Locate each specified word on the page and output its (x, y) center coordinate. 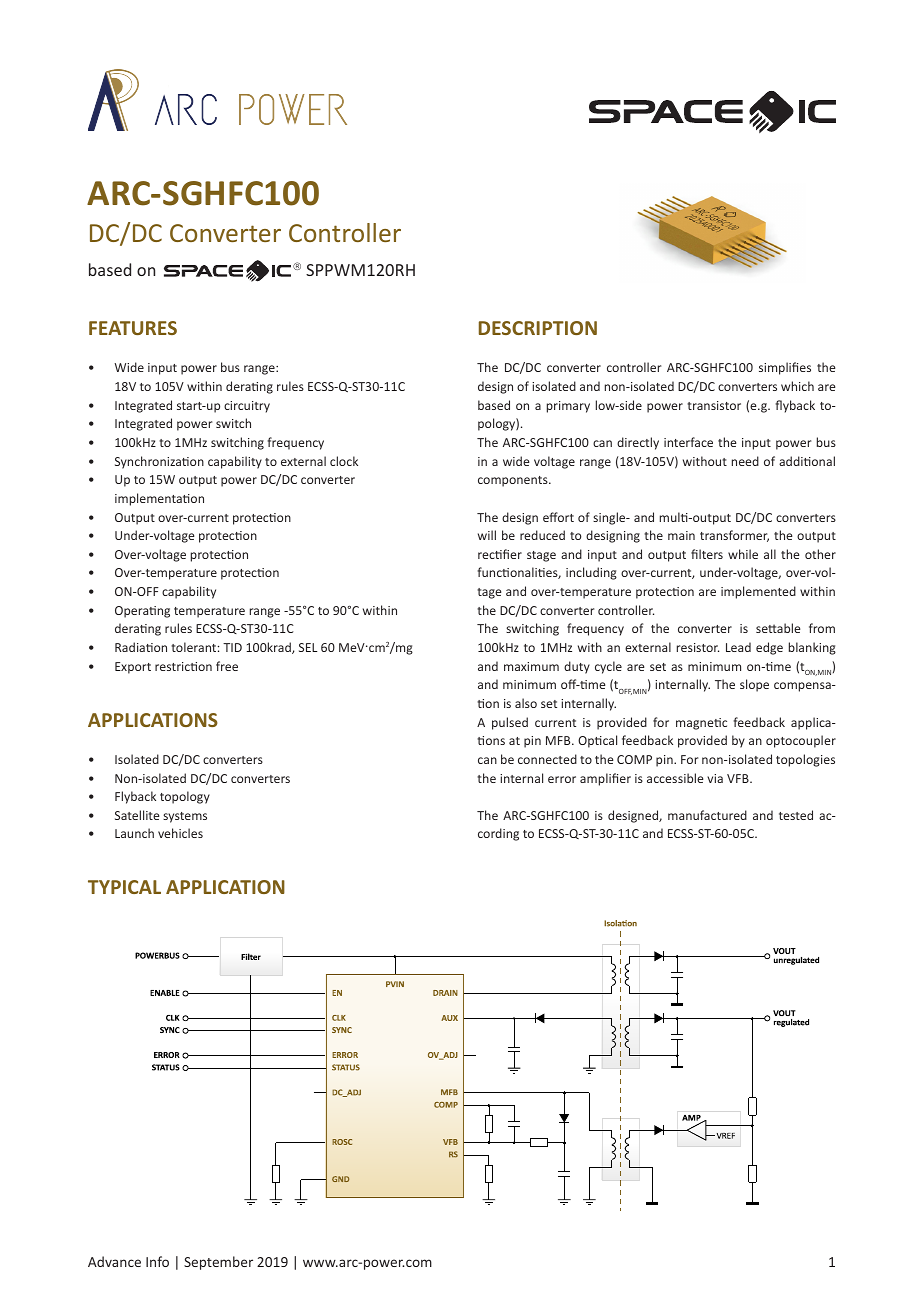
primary (568, 407)
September (218, 1263)
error (562, 779)
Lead (738, 647)
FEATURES (133, 328)
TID (232, 647)
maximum (531, 666)
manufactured (707, 815)
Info (157, 1261)
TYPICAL (124, 887)
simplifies (785, 368)
